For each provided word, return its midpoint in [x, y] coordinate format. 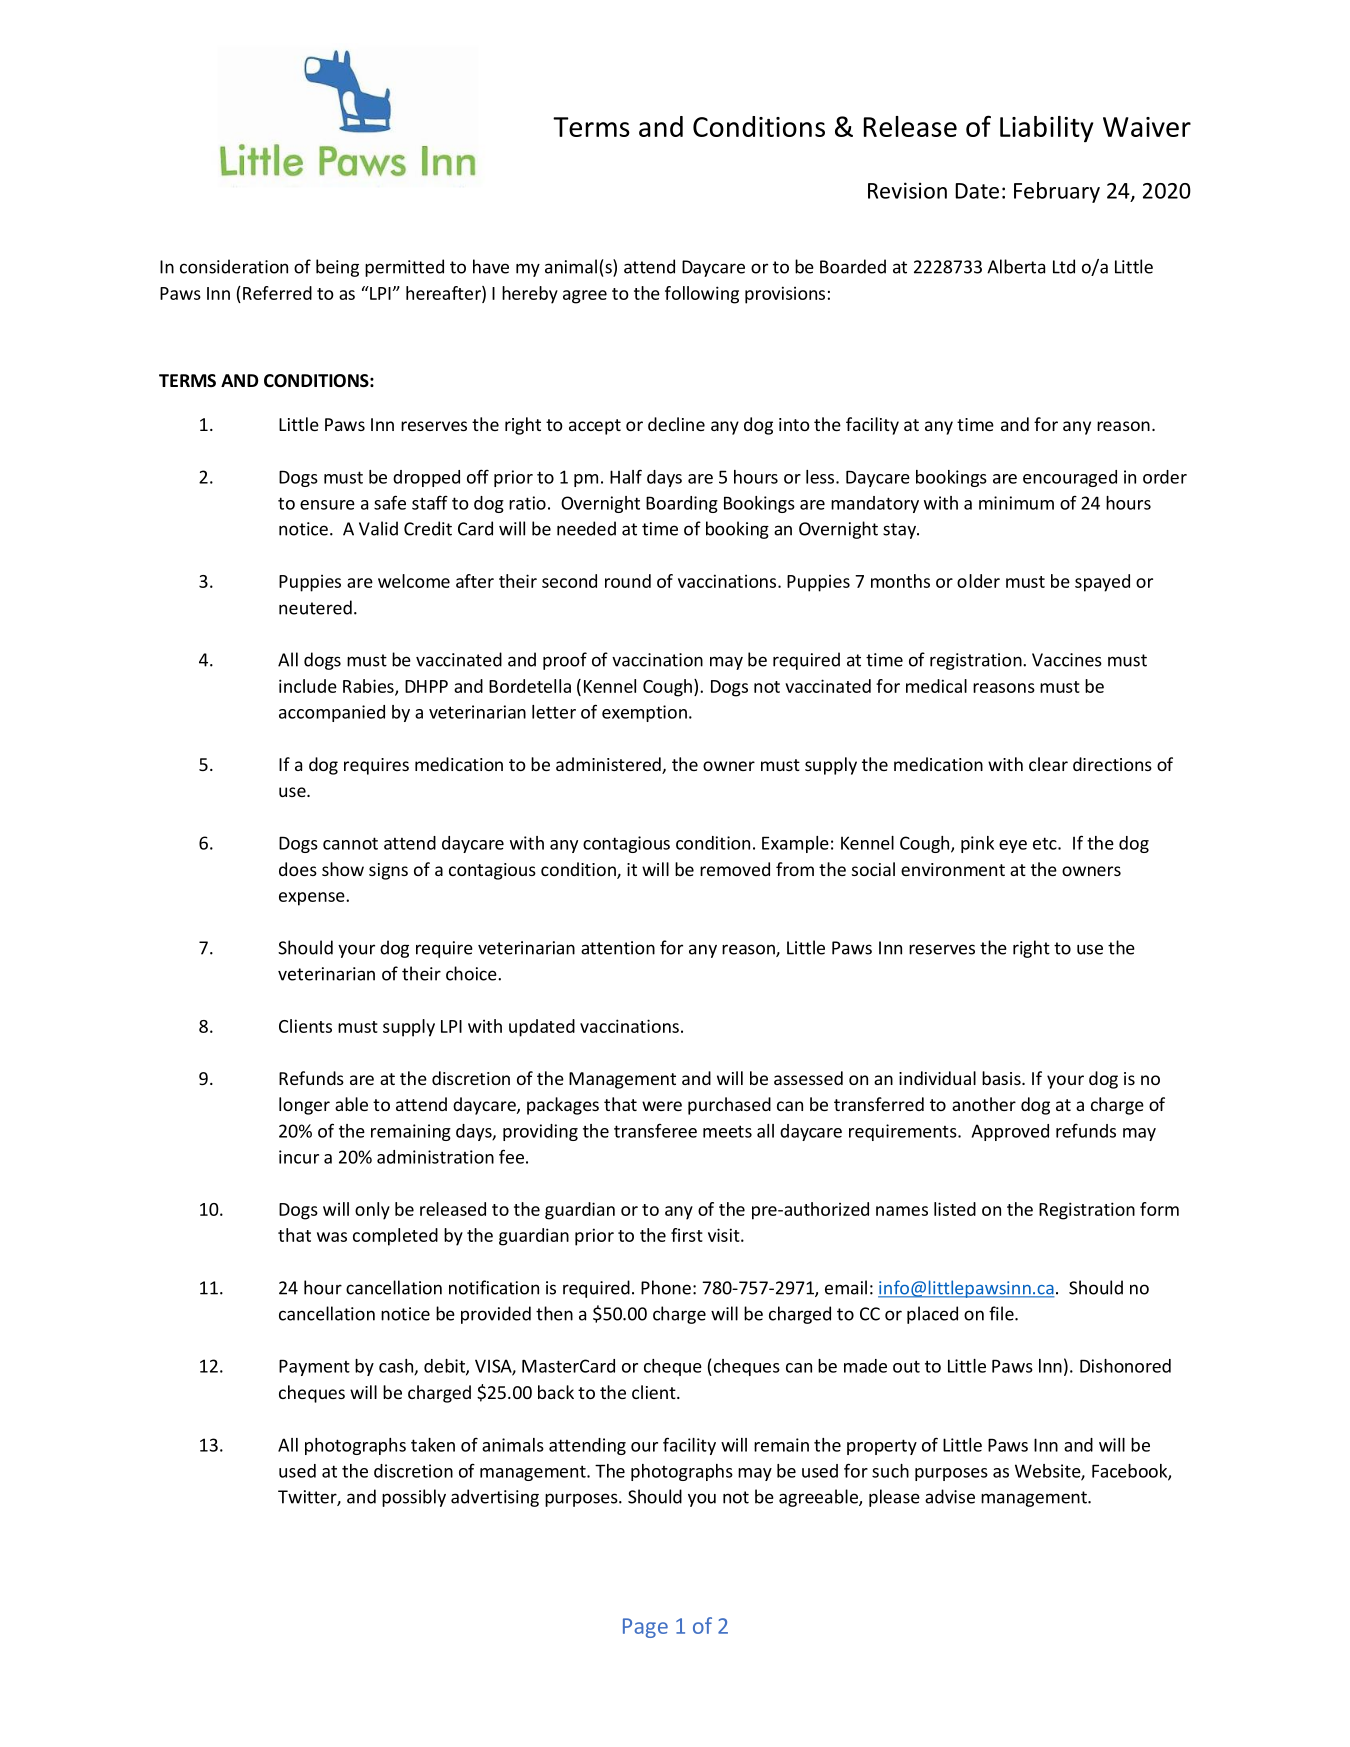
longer [304, 1106]
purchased [729, 1106]
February [1057, 192]
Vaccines [1067, 660]
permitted [404, 268]
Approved [1010, 1132]
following [702, 295]
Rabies [369, 687]
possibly [414, 1498]
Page [645, 1628]
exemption [644, 713]
